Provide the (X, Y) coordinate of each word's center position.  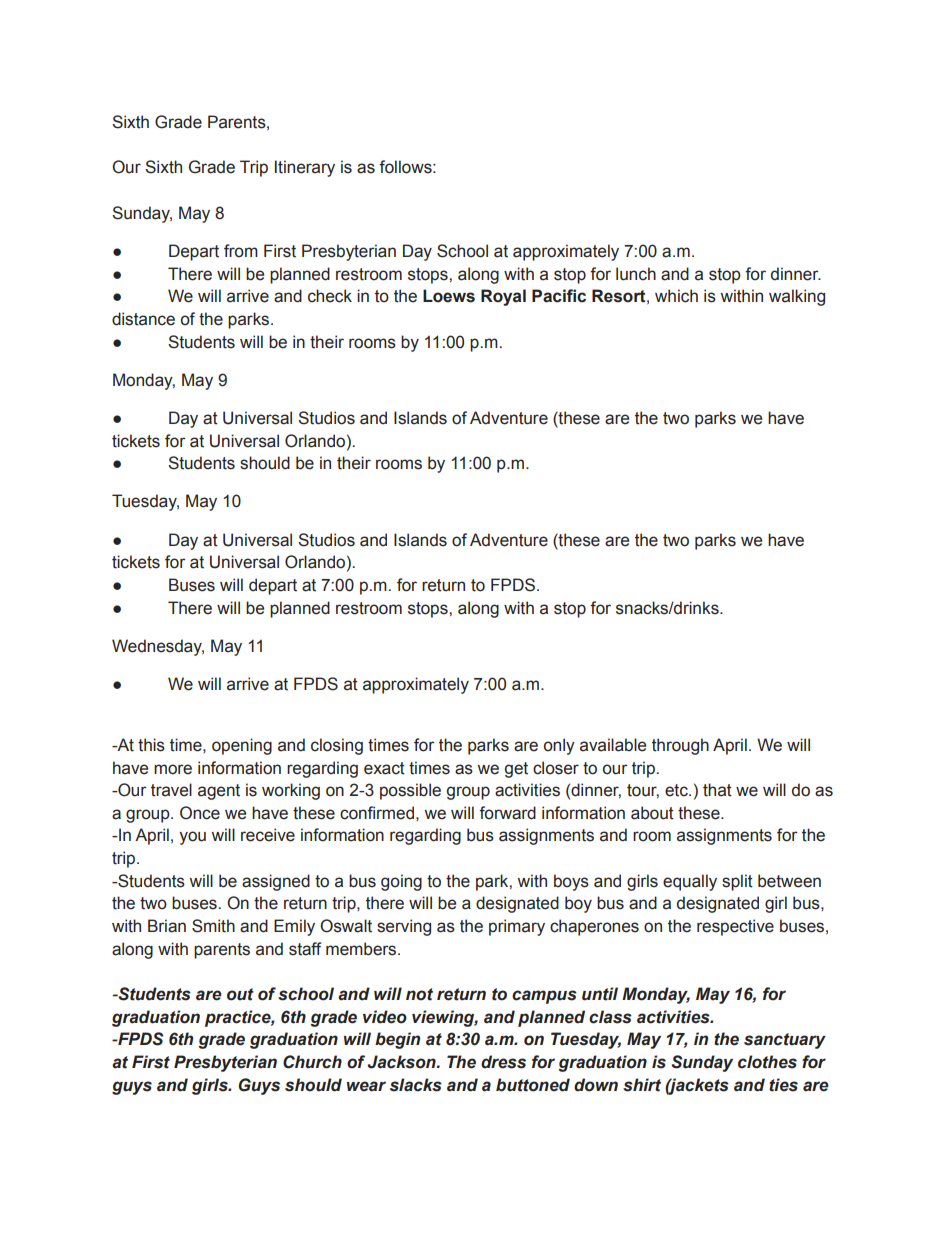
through (680, 746)
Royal (503, 297)
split (737, 882)
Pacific (559, 296)
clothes (767, 1062)
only (559, 746)
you (192, 838)
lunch (636, 274)
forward (507, 813)
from (241, 251)
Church (312, 1062)
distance (143, 319)
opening (242, 746)
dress (503, 1062)
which (676, 296)
